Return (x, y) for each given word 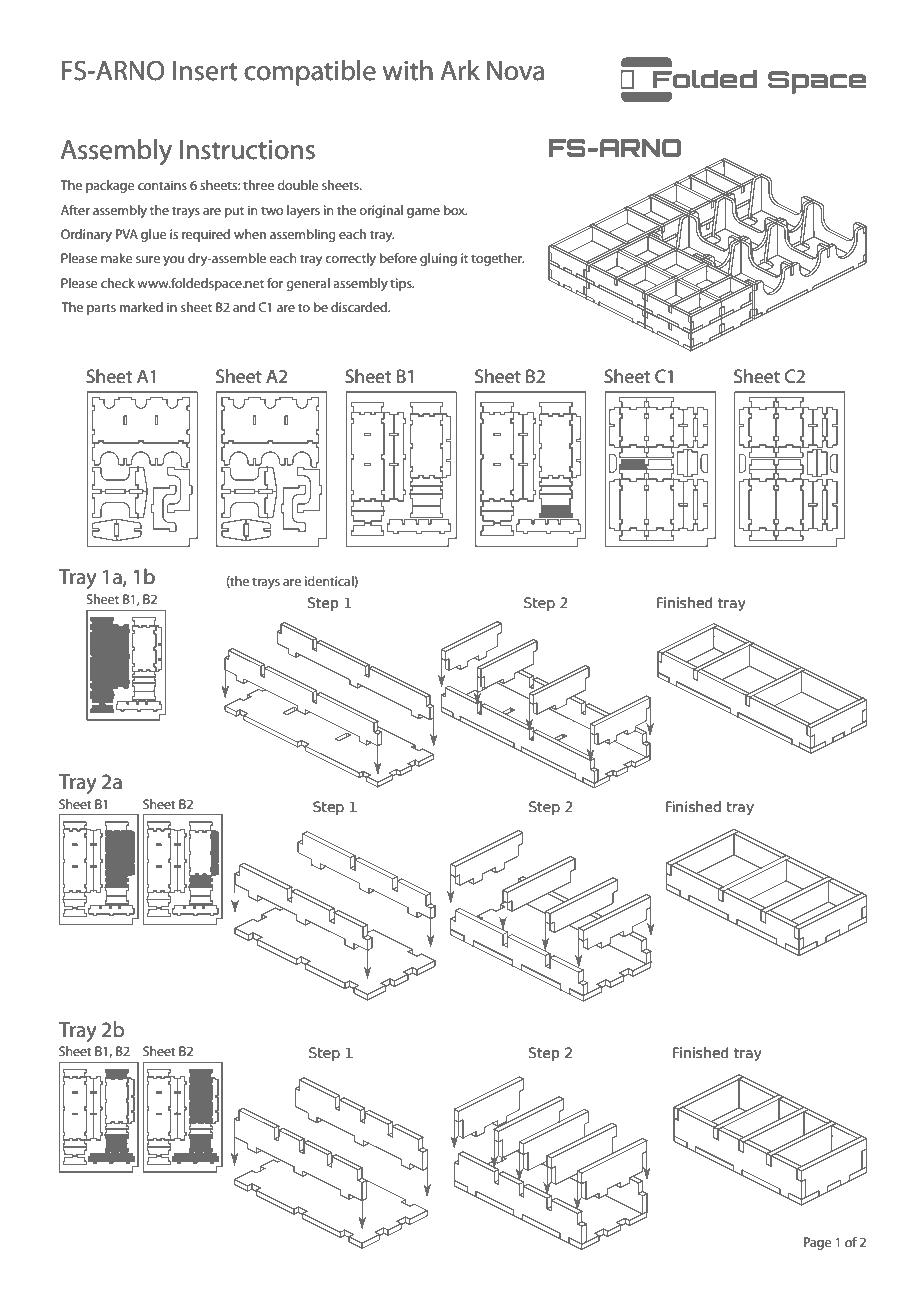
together (497, 259)
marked (141, 307)
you (173, 261)
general (308, 284)
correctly (350, 259)
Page (818, 1243)
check (118, 283)
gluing (438, 259)
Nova (515, 71)
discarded (360, 307)
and (244, 307)
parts (101, 309)
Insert (205, 71)
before (398, 258)
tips (402, 284)
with (408, 70)
